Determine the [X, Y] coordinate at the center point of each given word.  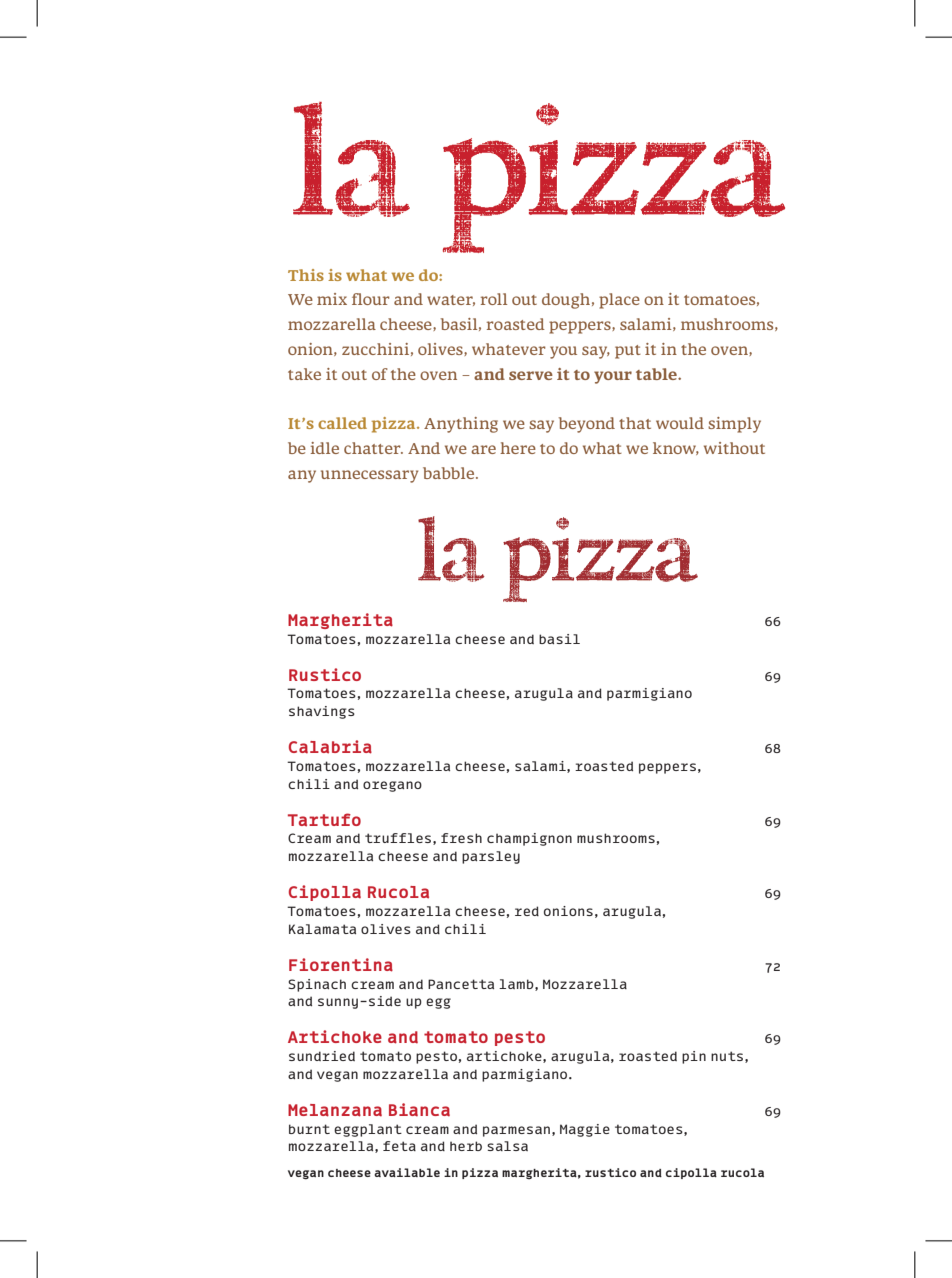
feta [399, 1146]
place [619, 301]
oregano [392, 786]
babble [450, 473]
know [676, 448]
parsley [491, 857]
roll [494, 299]
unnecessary [369, 476]
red [527, 911]
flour [371, 299]
